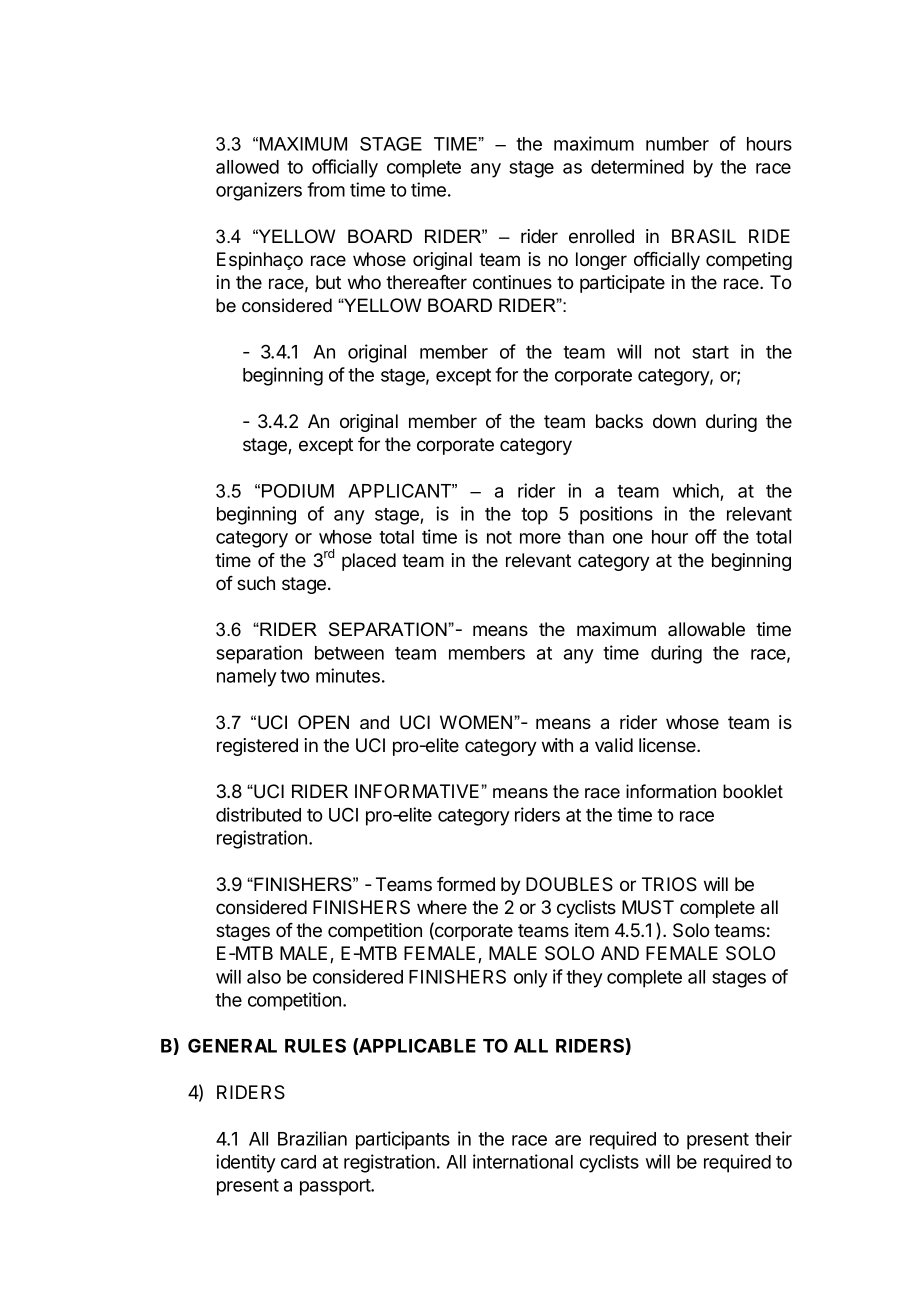 The width and height of the screenshot is (924, 1308). What do you see at coordinates (706, 629) in the screenshot?
I see `allowable` at bounding box center [706, 629].
